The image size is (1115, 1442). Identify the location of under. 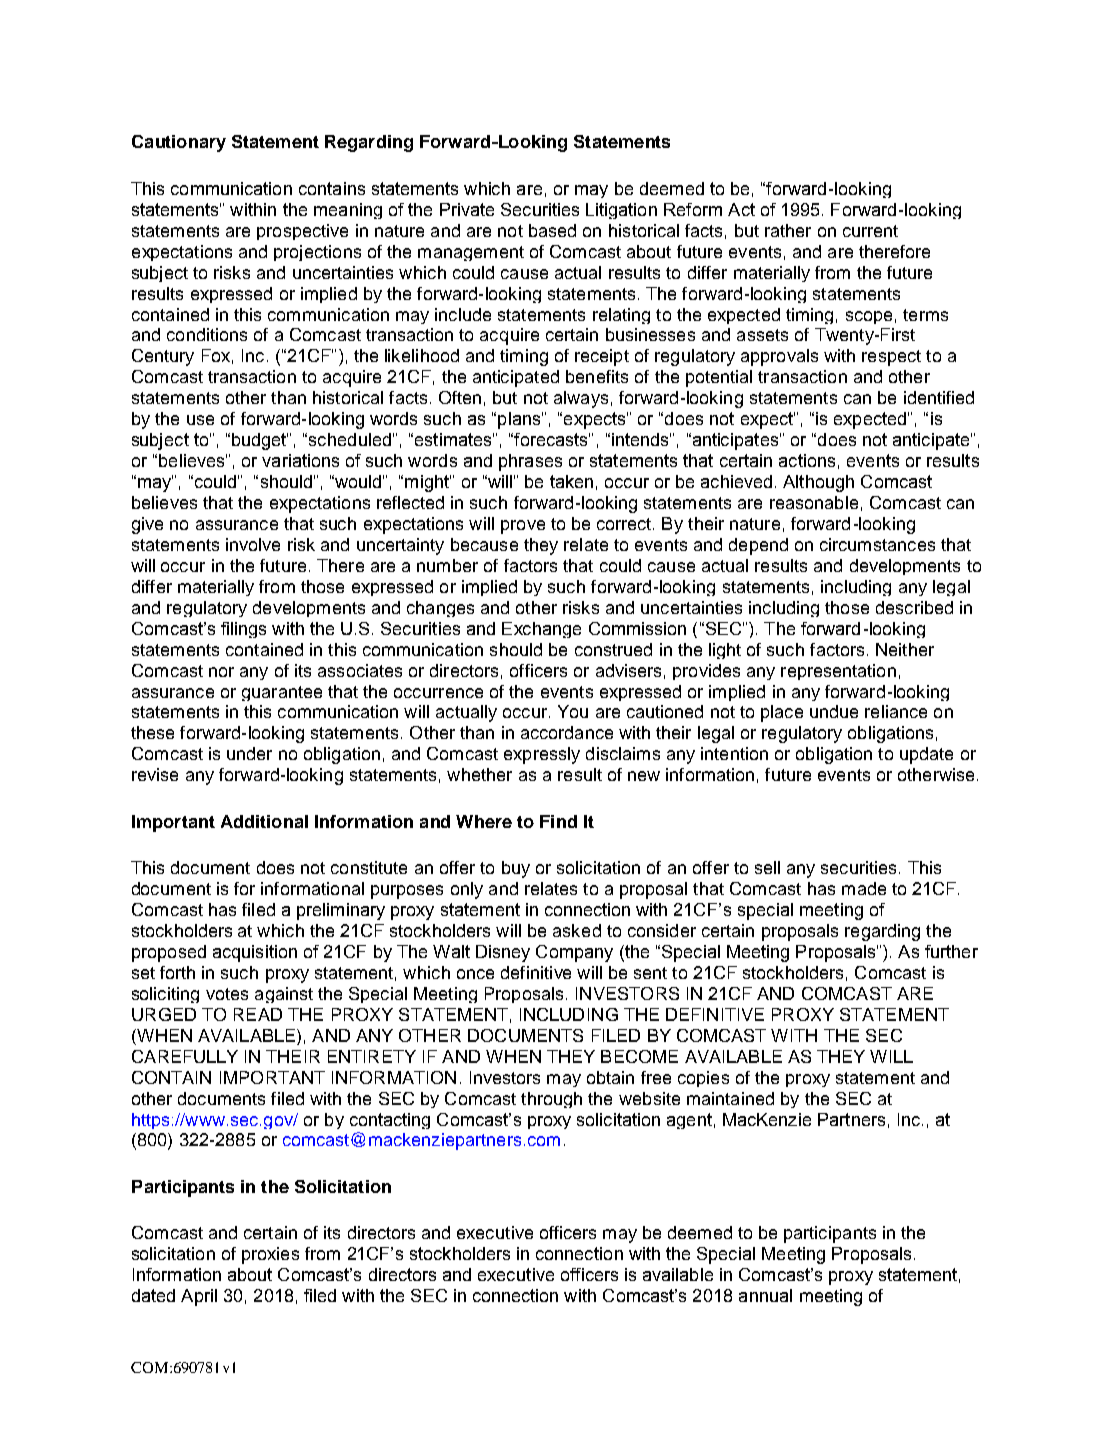
(249, 753).
